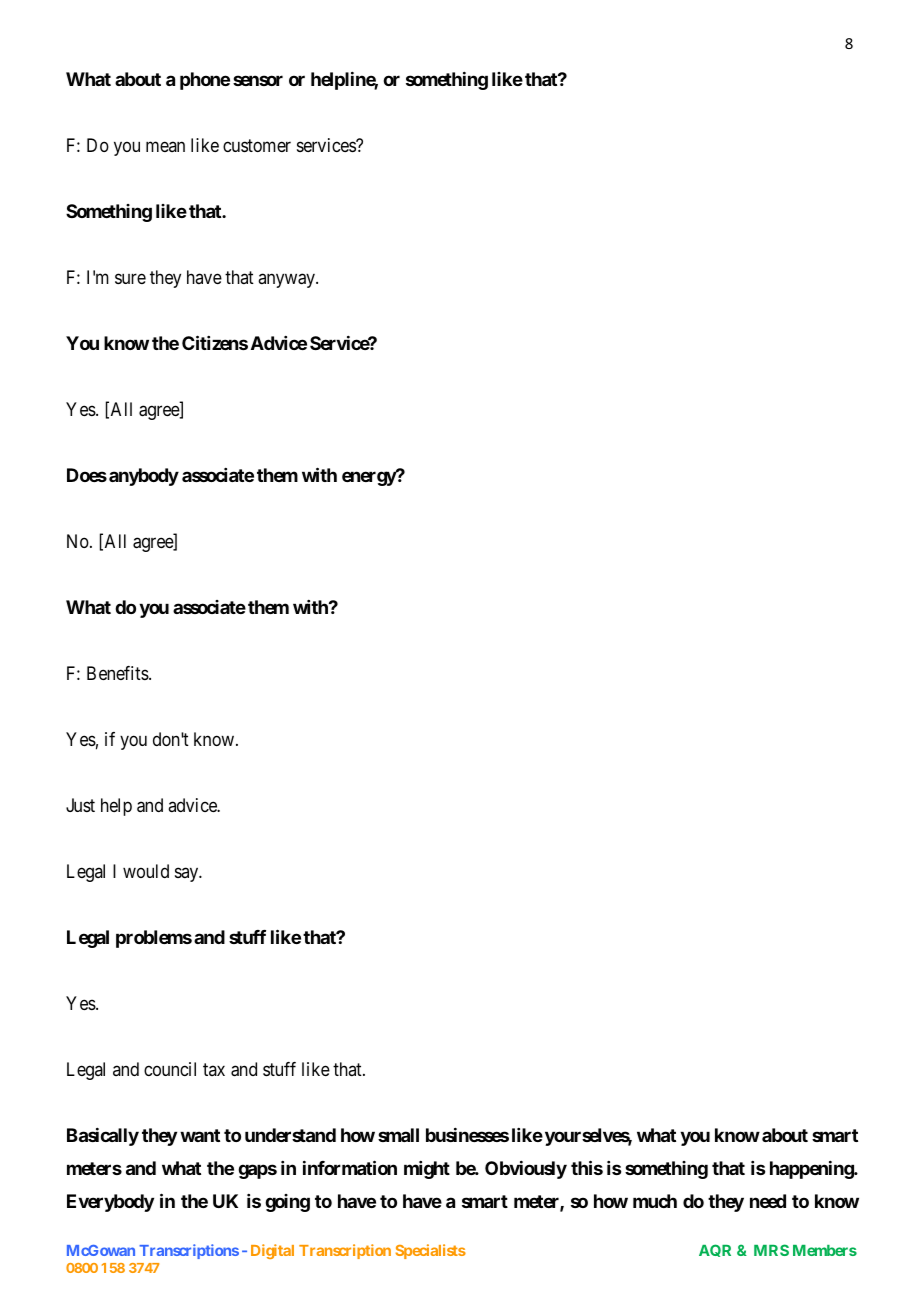 The height and width of the screenshot is (1308, 924). Describe the element at coordinates (257, 145) in the screenshot. I see `customer` at that location.
